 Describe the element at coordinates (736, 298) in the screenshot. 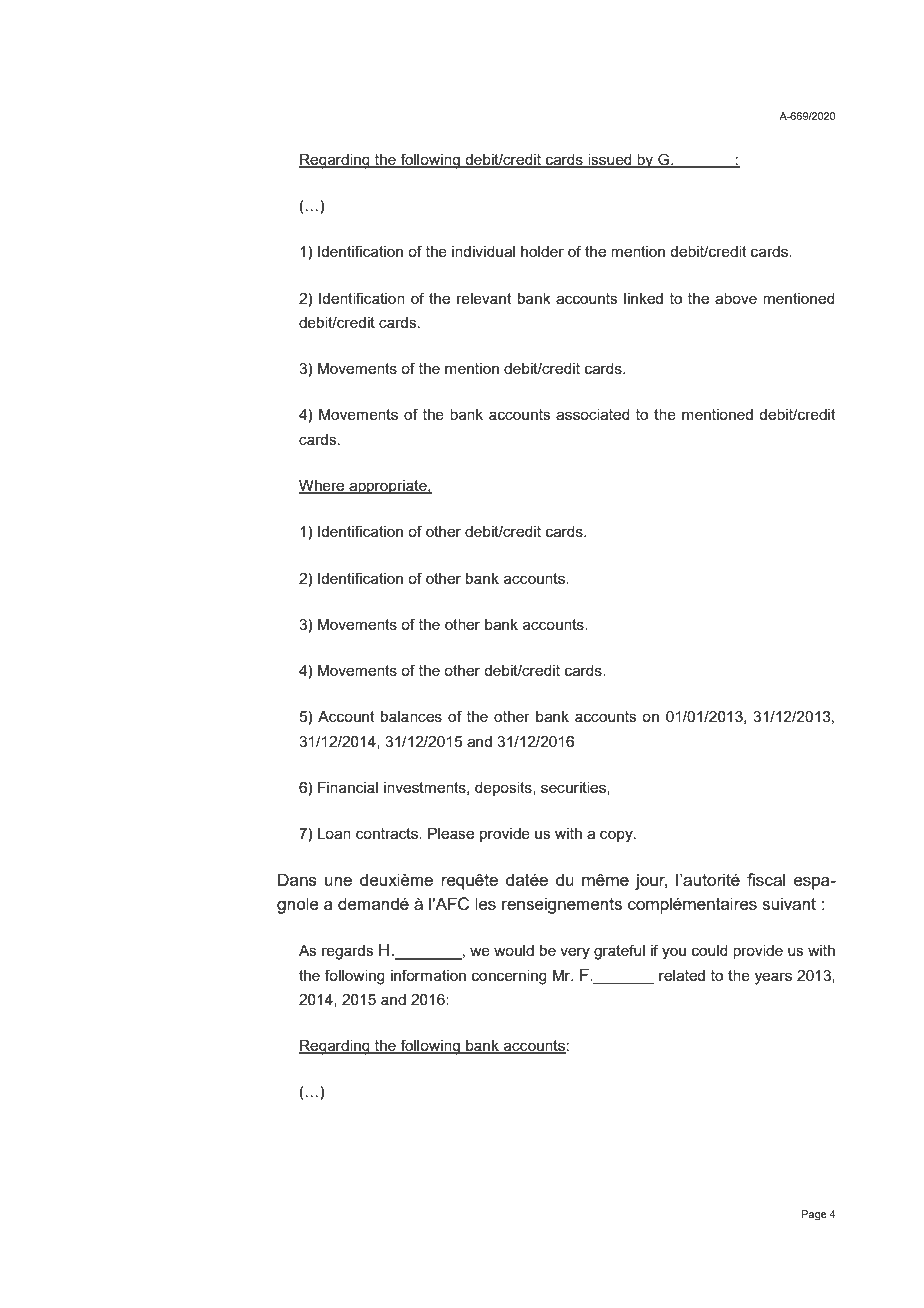

I see `above` at that location.
